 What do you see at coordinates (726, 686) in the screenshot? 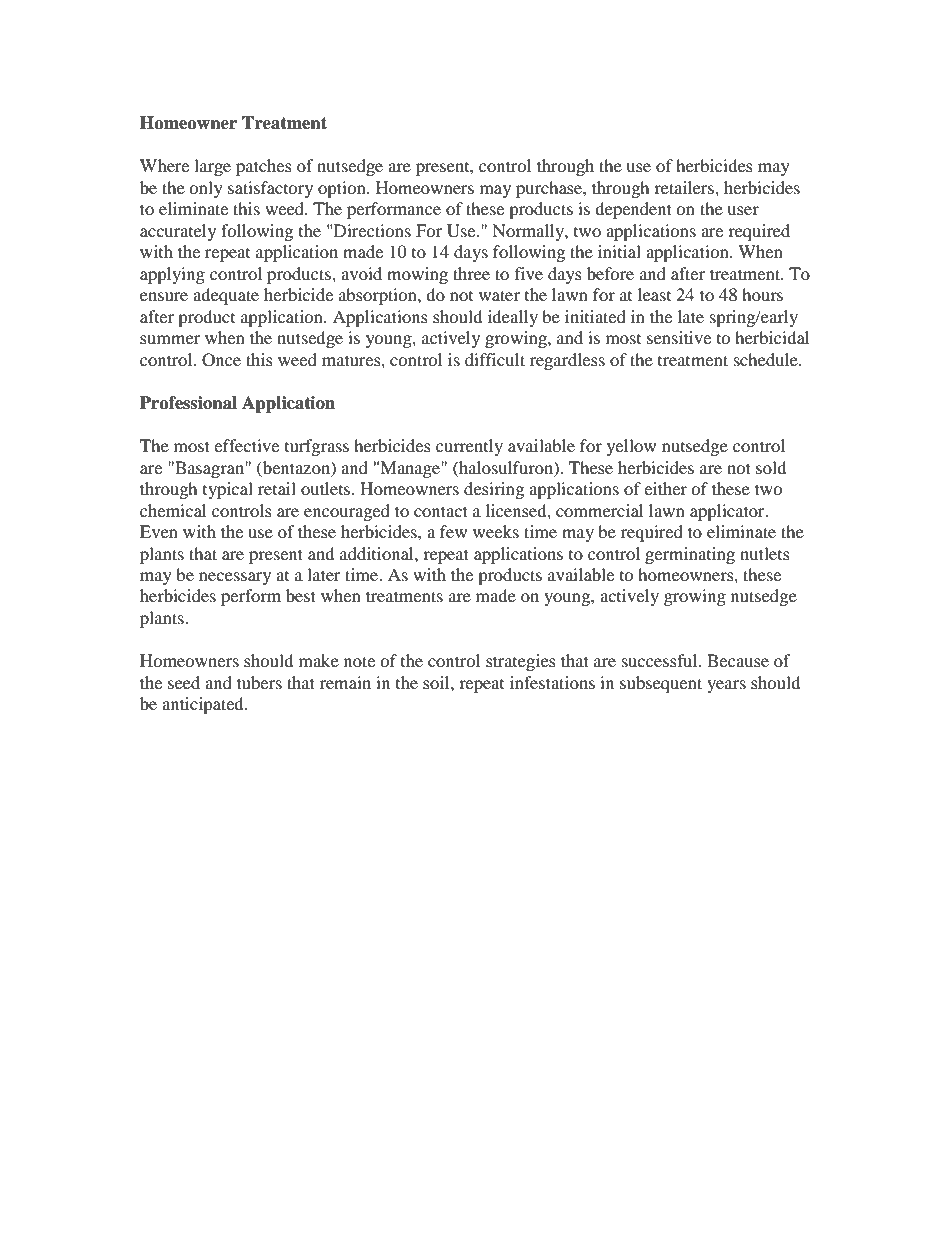
I see `years` at bounding box center [726, 686].
